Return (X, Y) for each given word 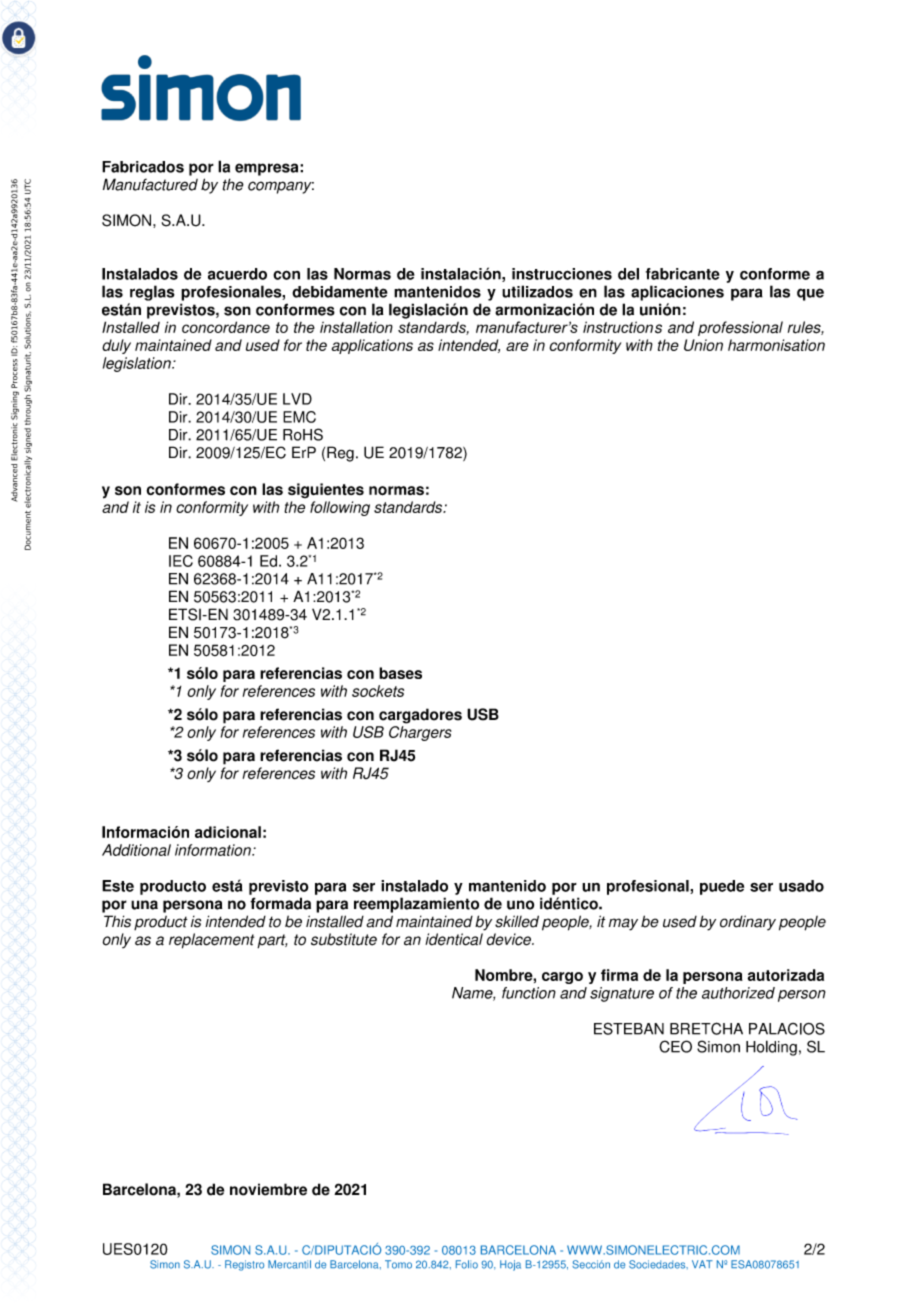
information (214, 850)
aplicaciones (677, 293)
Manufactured (150, 184)
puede (722, 887)
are (517, 346)
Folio (467, 1264)
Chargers (420, 733)
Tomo (398, 1264)
